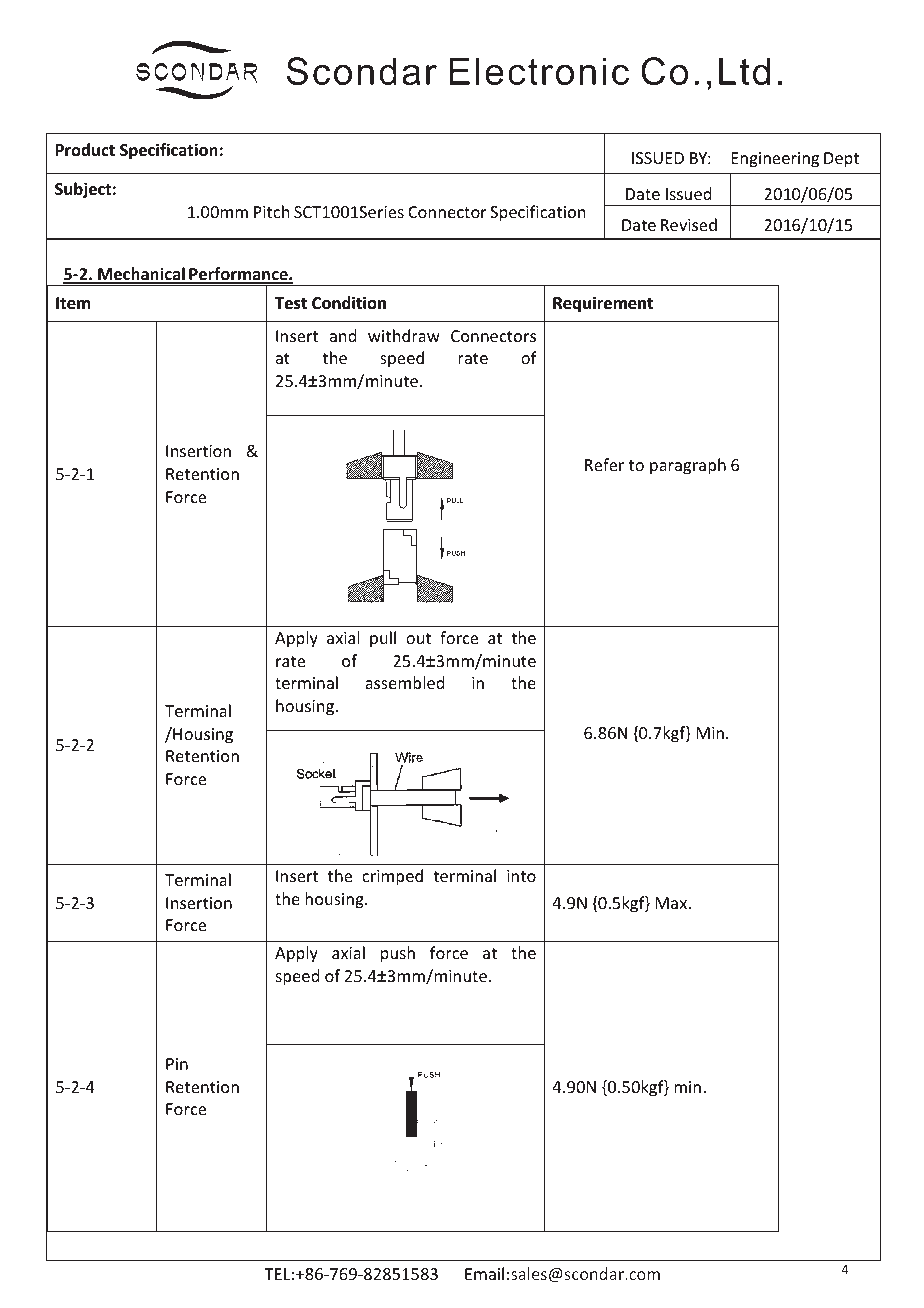 This screenshot has height=1308, width=924. What do you see at coordinates (604, 464) in the screenshot?
I see `Refer` at bounding box center [604, 464].
